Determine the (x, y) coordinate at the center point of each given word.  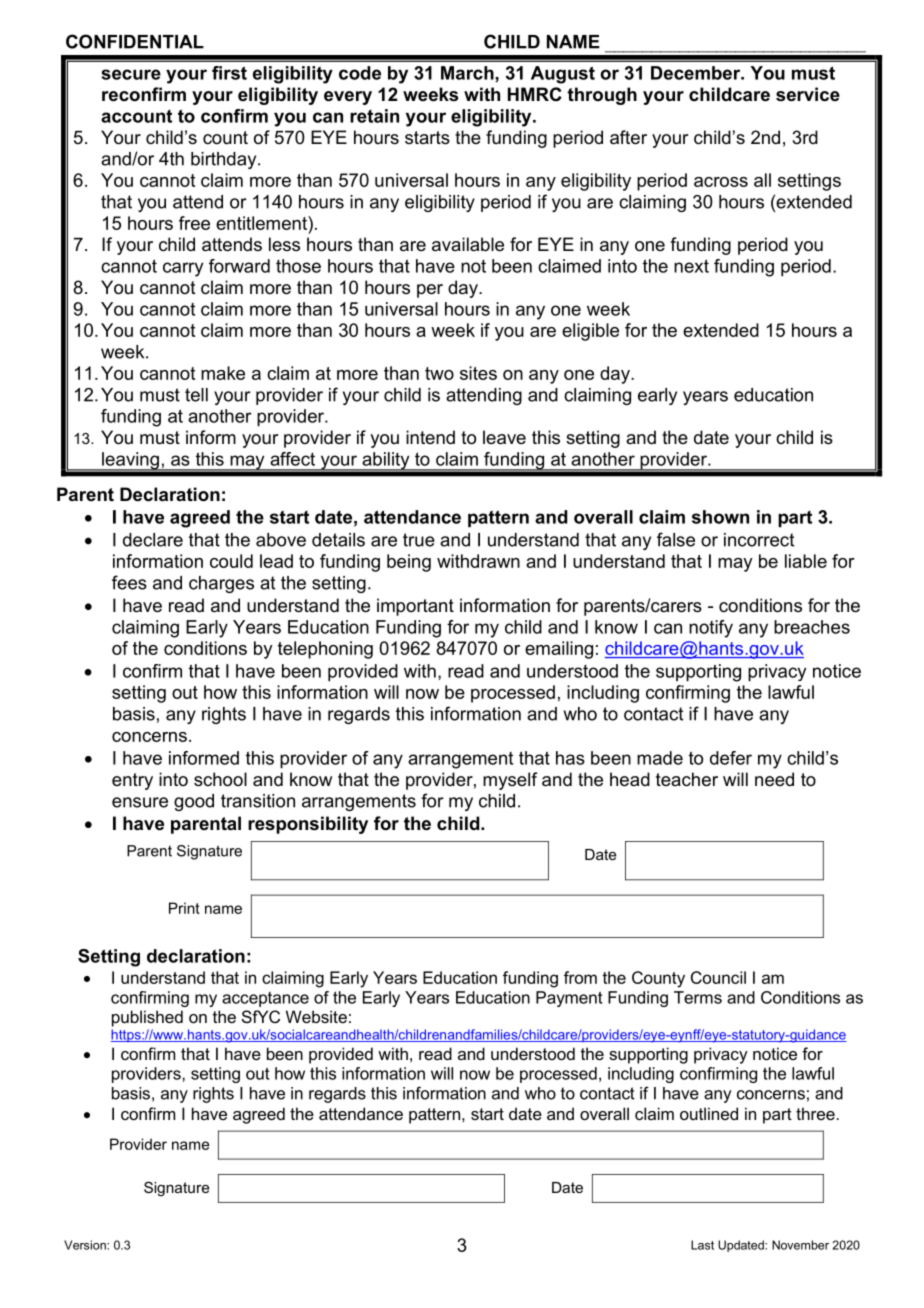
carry (183, 269)
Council (718, 977)
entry (132, 781)
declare (153, 540)
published (147, 1018)
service (808, 94)
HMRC (535, 94)
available (468, 244)
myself (510, 781)
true (419, 540)
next (691, 266)
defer (731, 758)
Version (86, 1245)
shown (720, 517)
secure (131, 74)
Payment (569, 999)
